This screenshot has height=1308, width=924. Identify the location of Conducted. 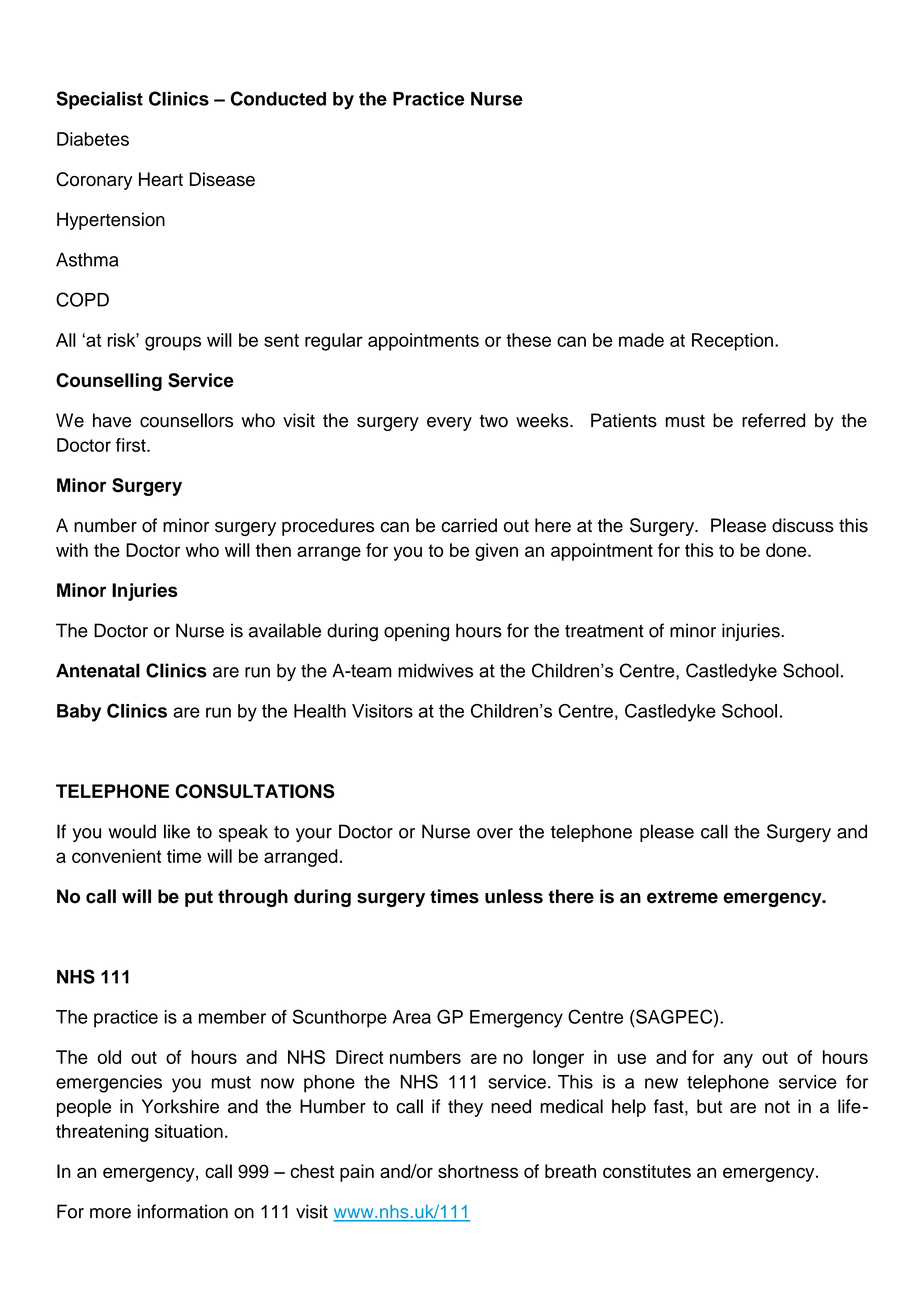
(278, 98).
